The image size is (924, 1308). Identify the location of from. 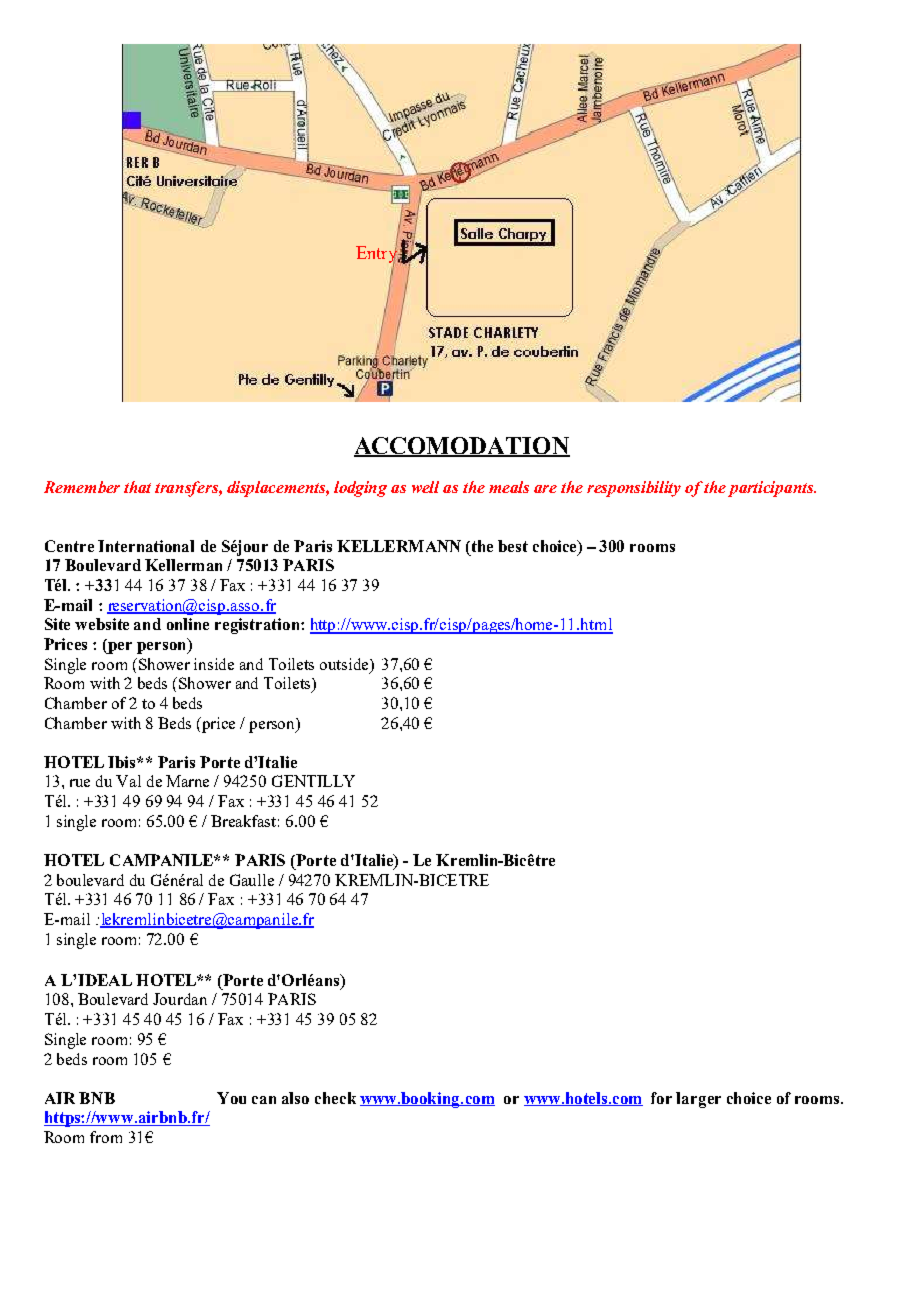
(106, 1137).
